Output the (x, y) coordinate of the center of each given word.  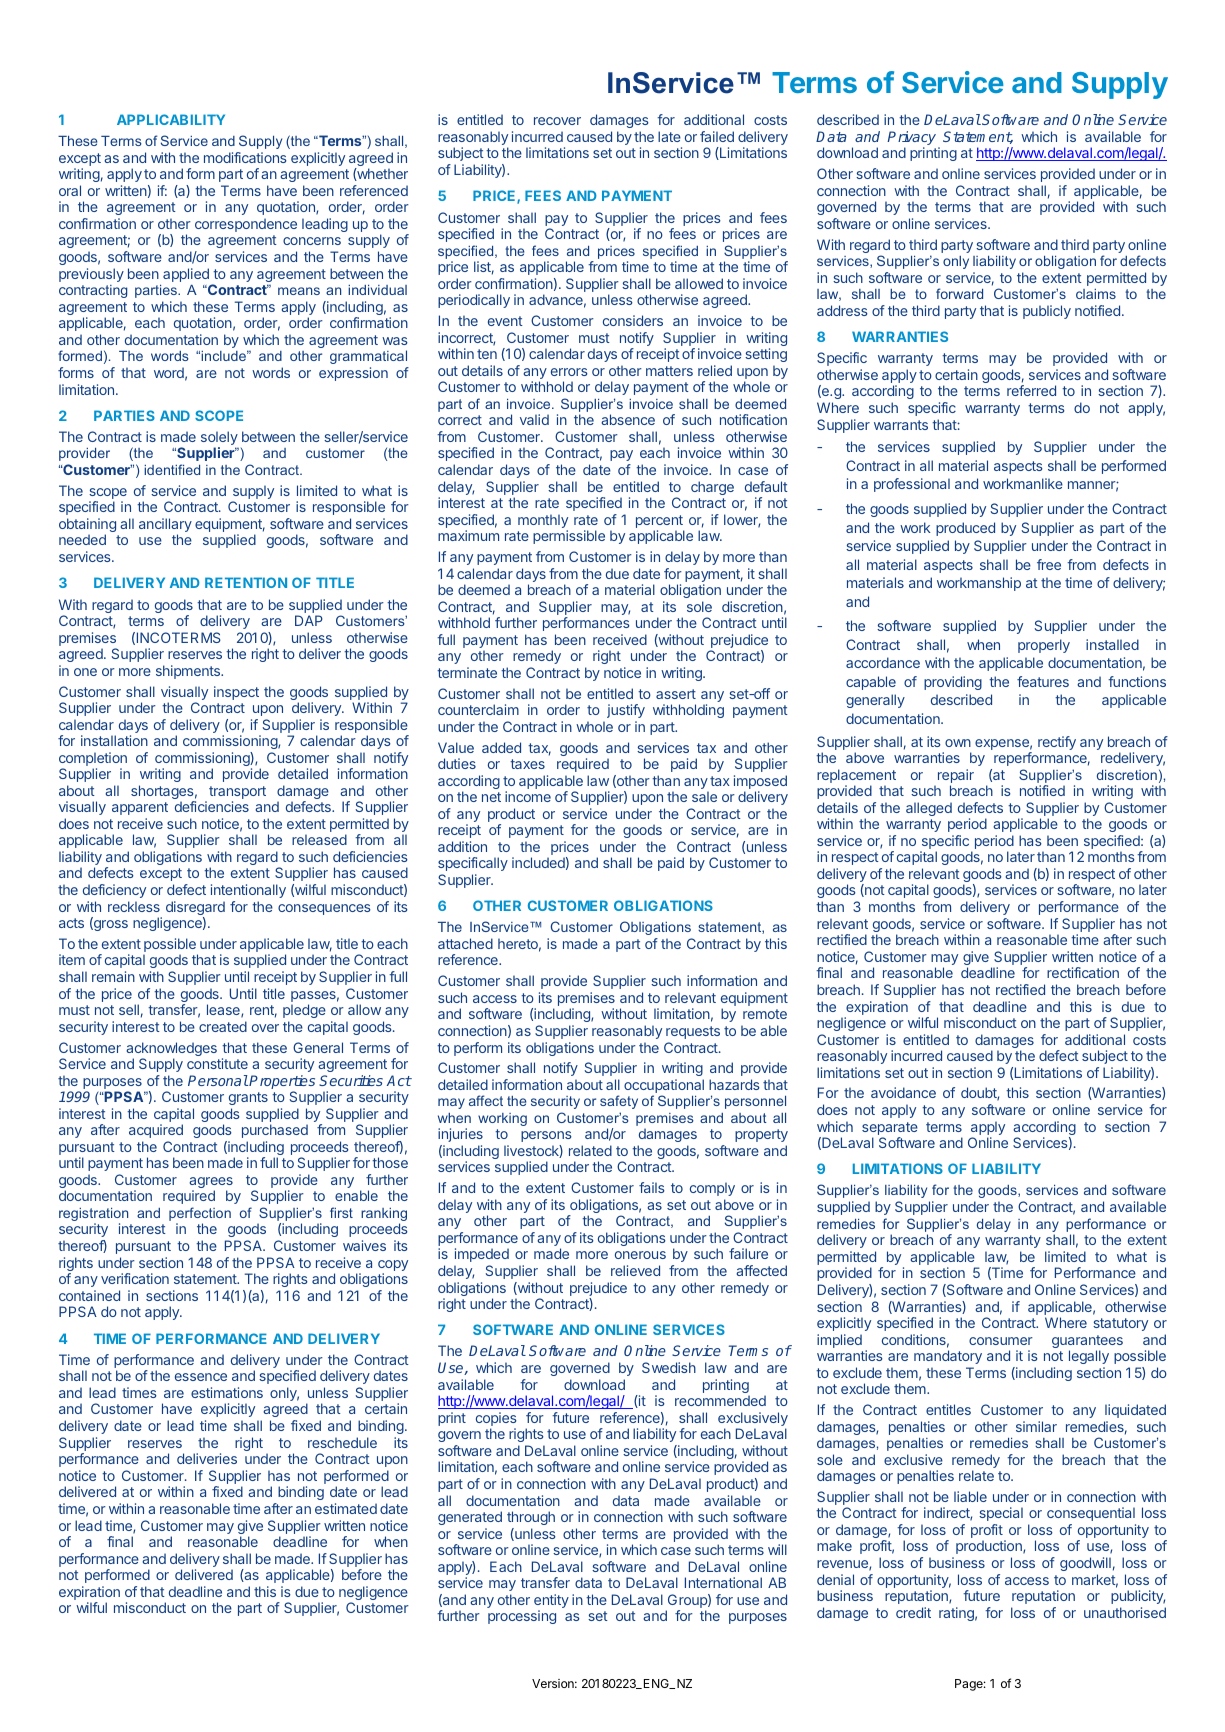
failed (717, 136)
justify (626, 711)
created (223, 1026)
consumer (1001, 1341)
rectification (1083, 972)
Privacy (913, 139)
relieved (635, 1270)
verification (135, 1278)
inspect (236, 693)
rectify (1057, 743)
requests (693, 1032)
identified (172, 469)
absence (628, 419)
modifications (245, 157)
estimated (346, 1508)
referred (1031, 390)
